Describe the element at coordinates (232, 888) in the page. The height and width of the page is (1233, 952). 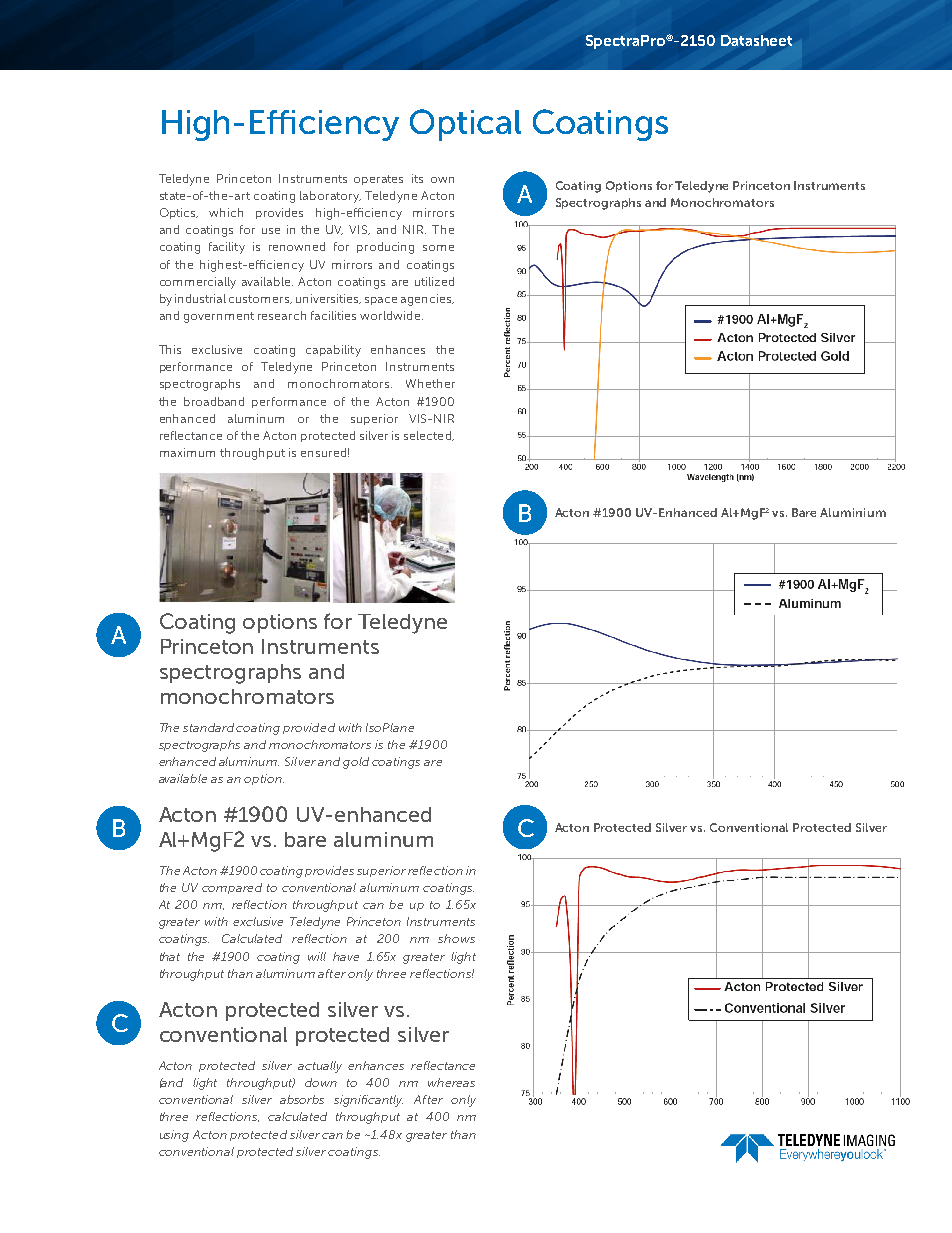
I see `compared` at that location.
